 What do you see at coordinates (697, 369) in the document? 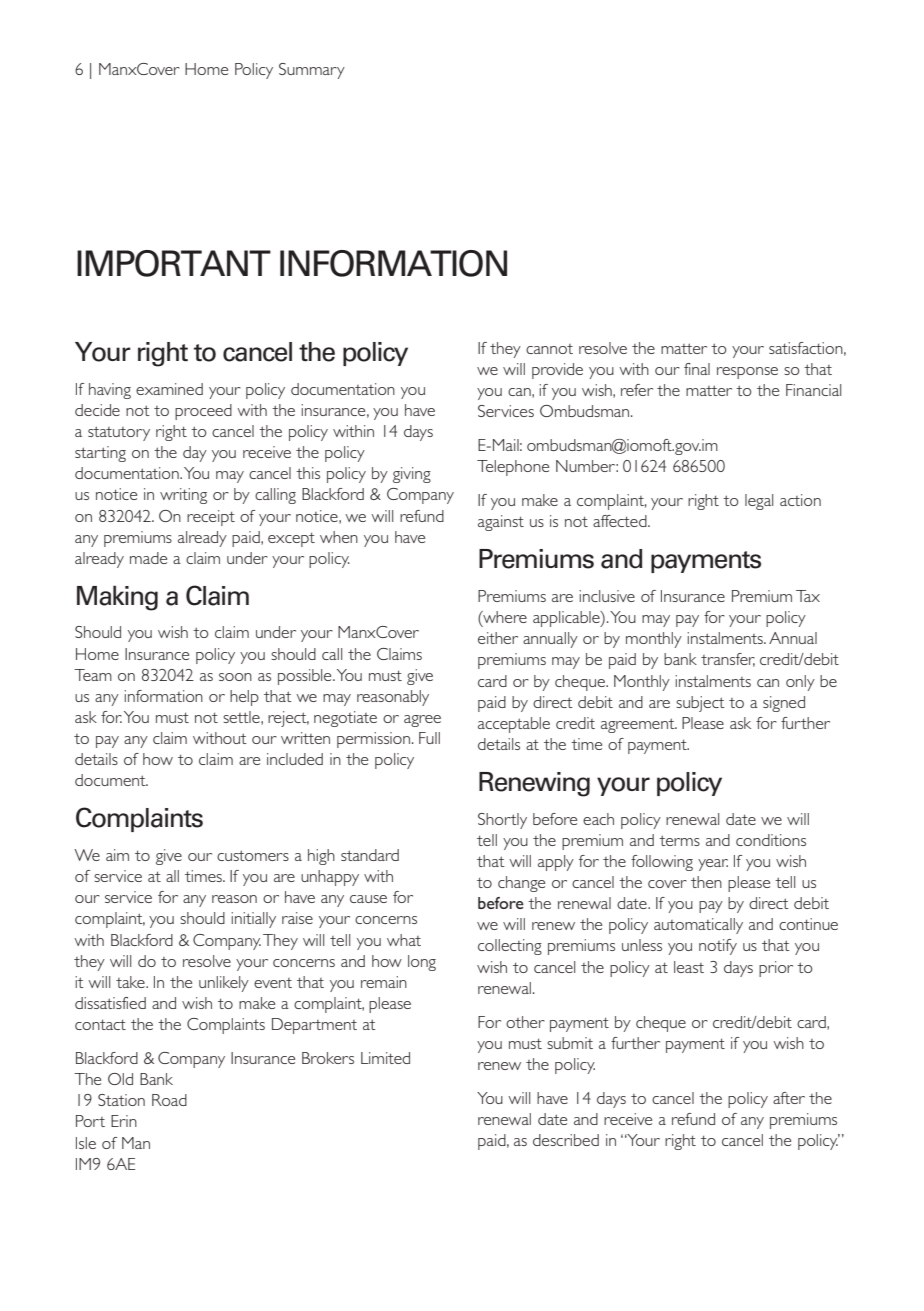
I see `final` at bounding box center [697, 369].
